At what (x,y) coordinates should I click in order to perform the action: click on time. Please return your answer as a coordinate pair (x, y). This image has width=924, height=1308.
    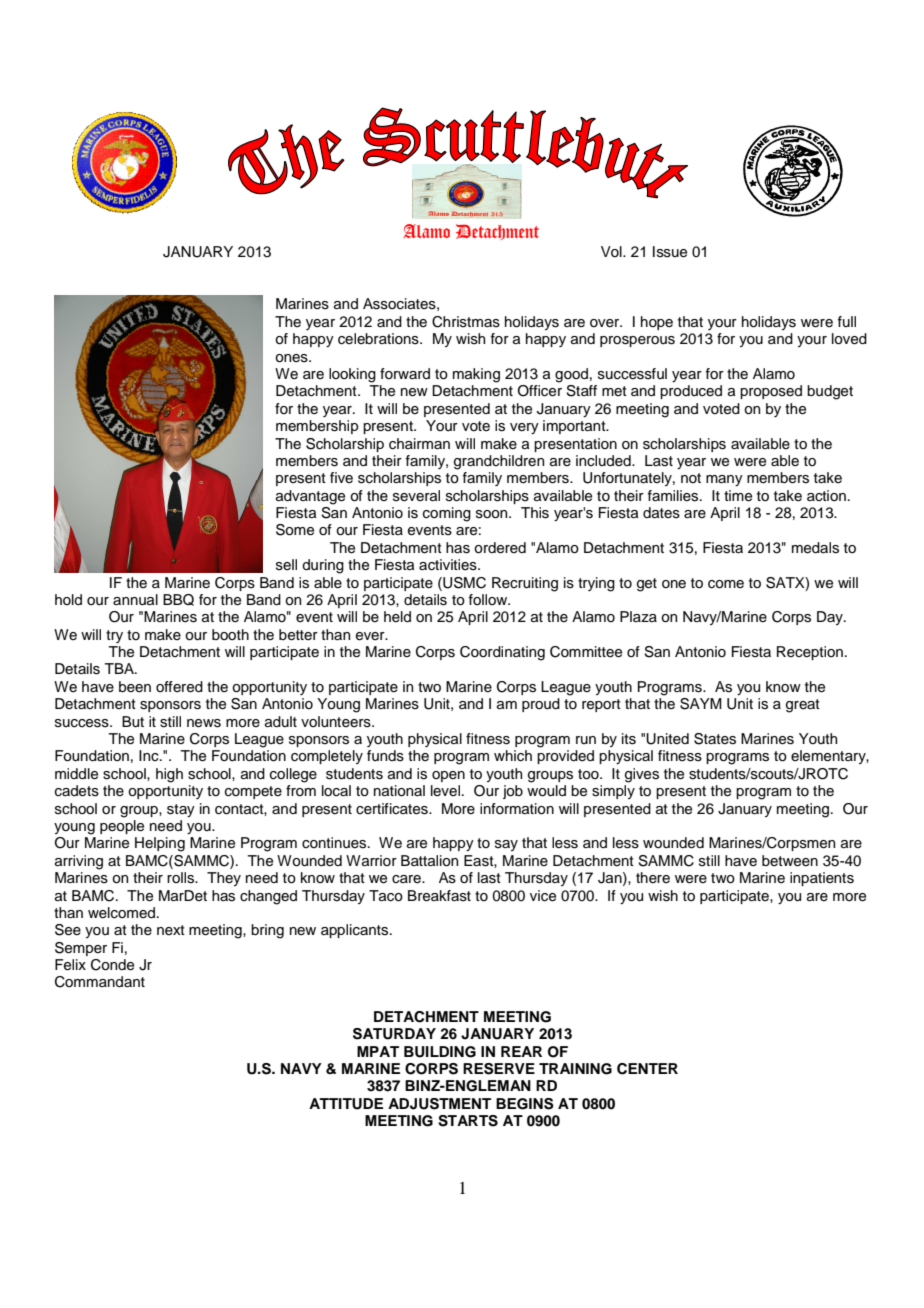
    Looking at the image, I should click on (738, 496).
